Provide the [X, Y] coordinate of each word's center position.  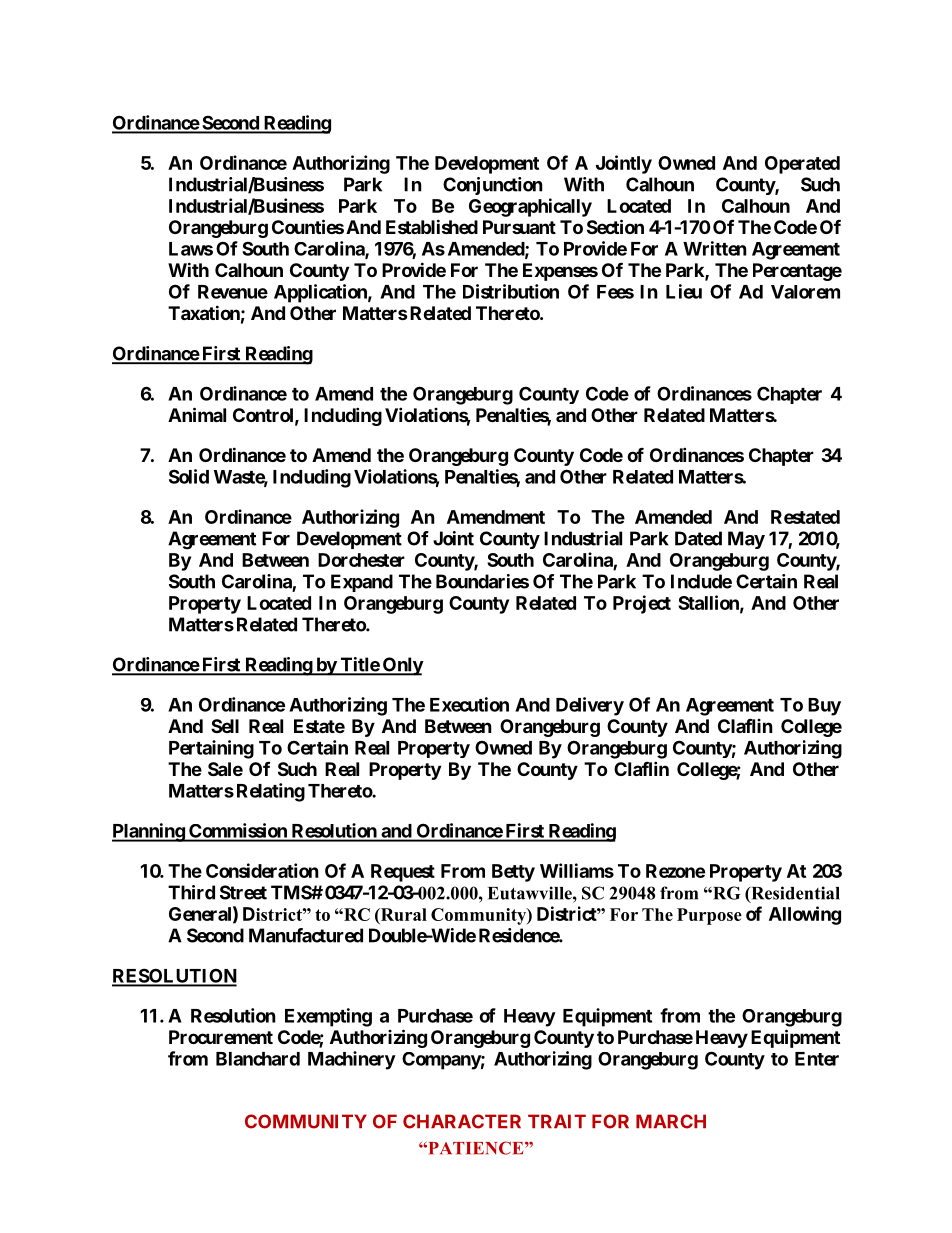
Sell [225, 726]
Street [243, 892]
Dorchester [361, 560]
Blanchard [258, 1059]
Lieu [684, 291]
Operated [802, 165]
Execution [469, 704]
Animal [197, 414]
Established [432, 226]
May [746, 540]
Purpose [709, 916]
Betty [513, 873]
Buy [824, 707]
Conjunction [493, 186]
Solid [189, 476]
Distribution [511, 291]
